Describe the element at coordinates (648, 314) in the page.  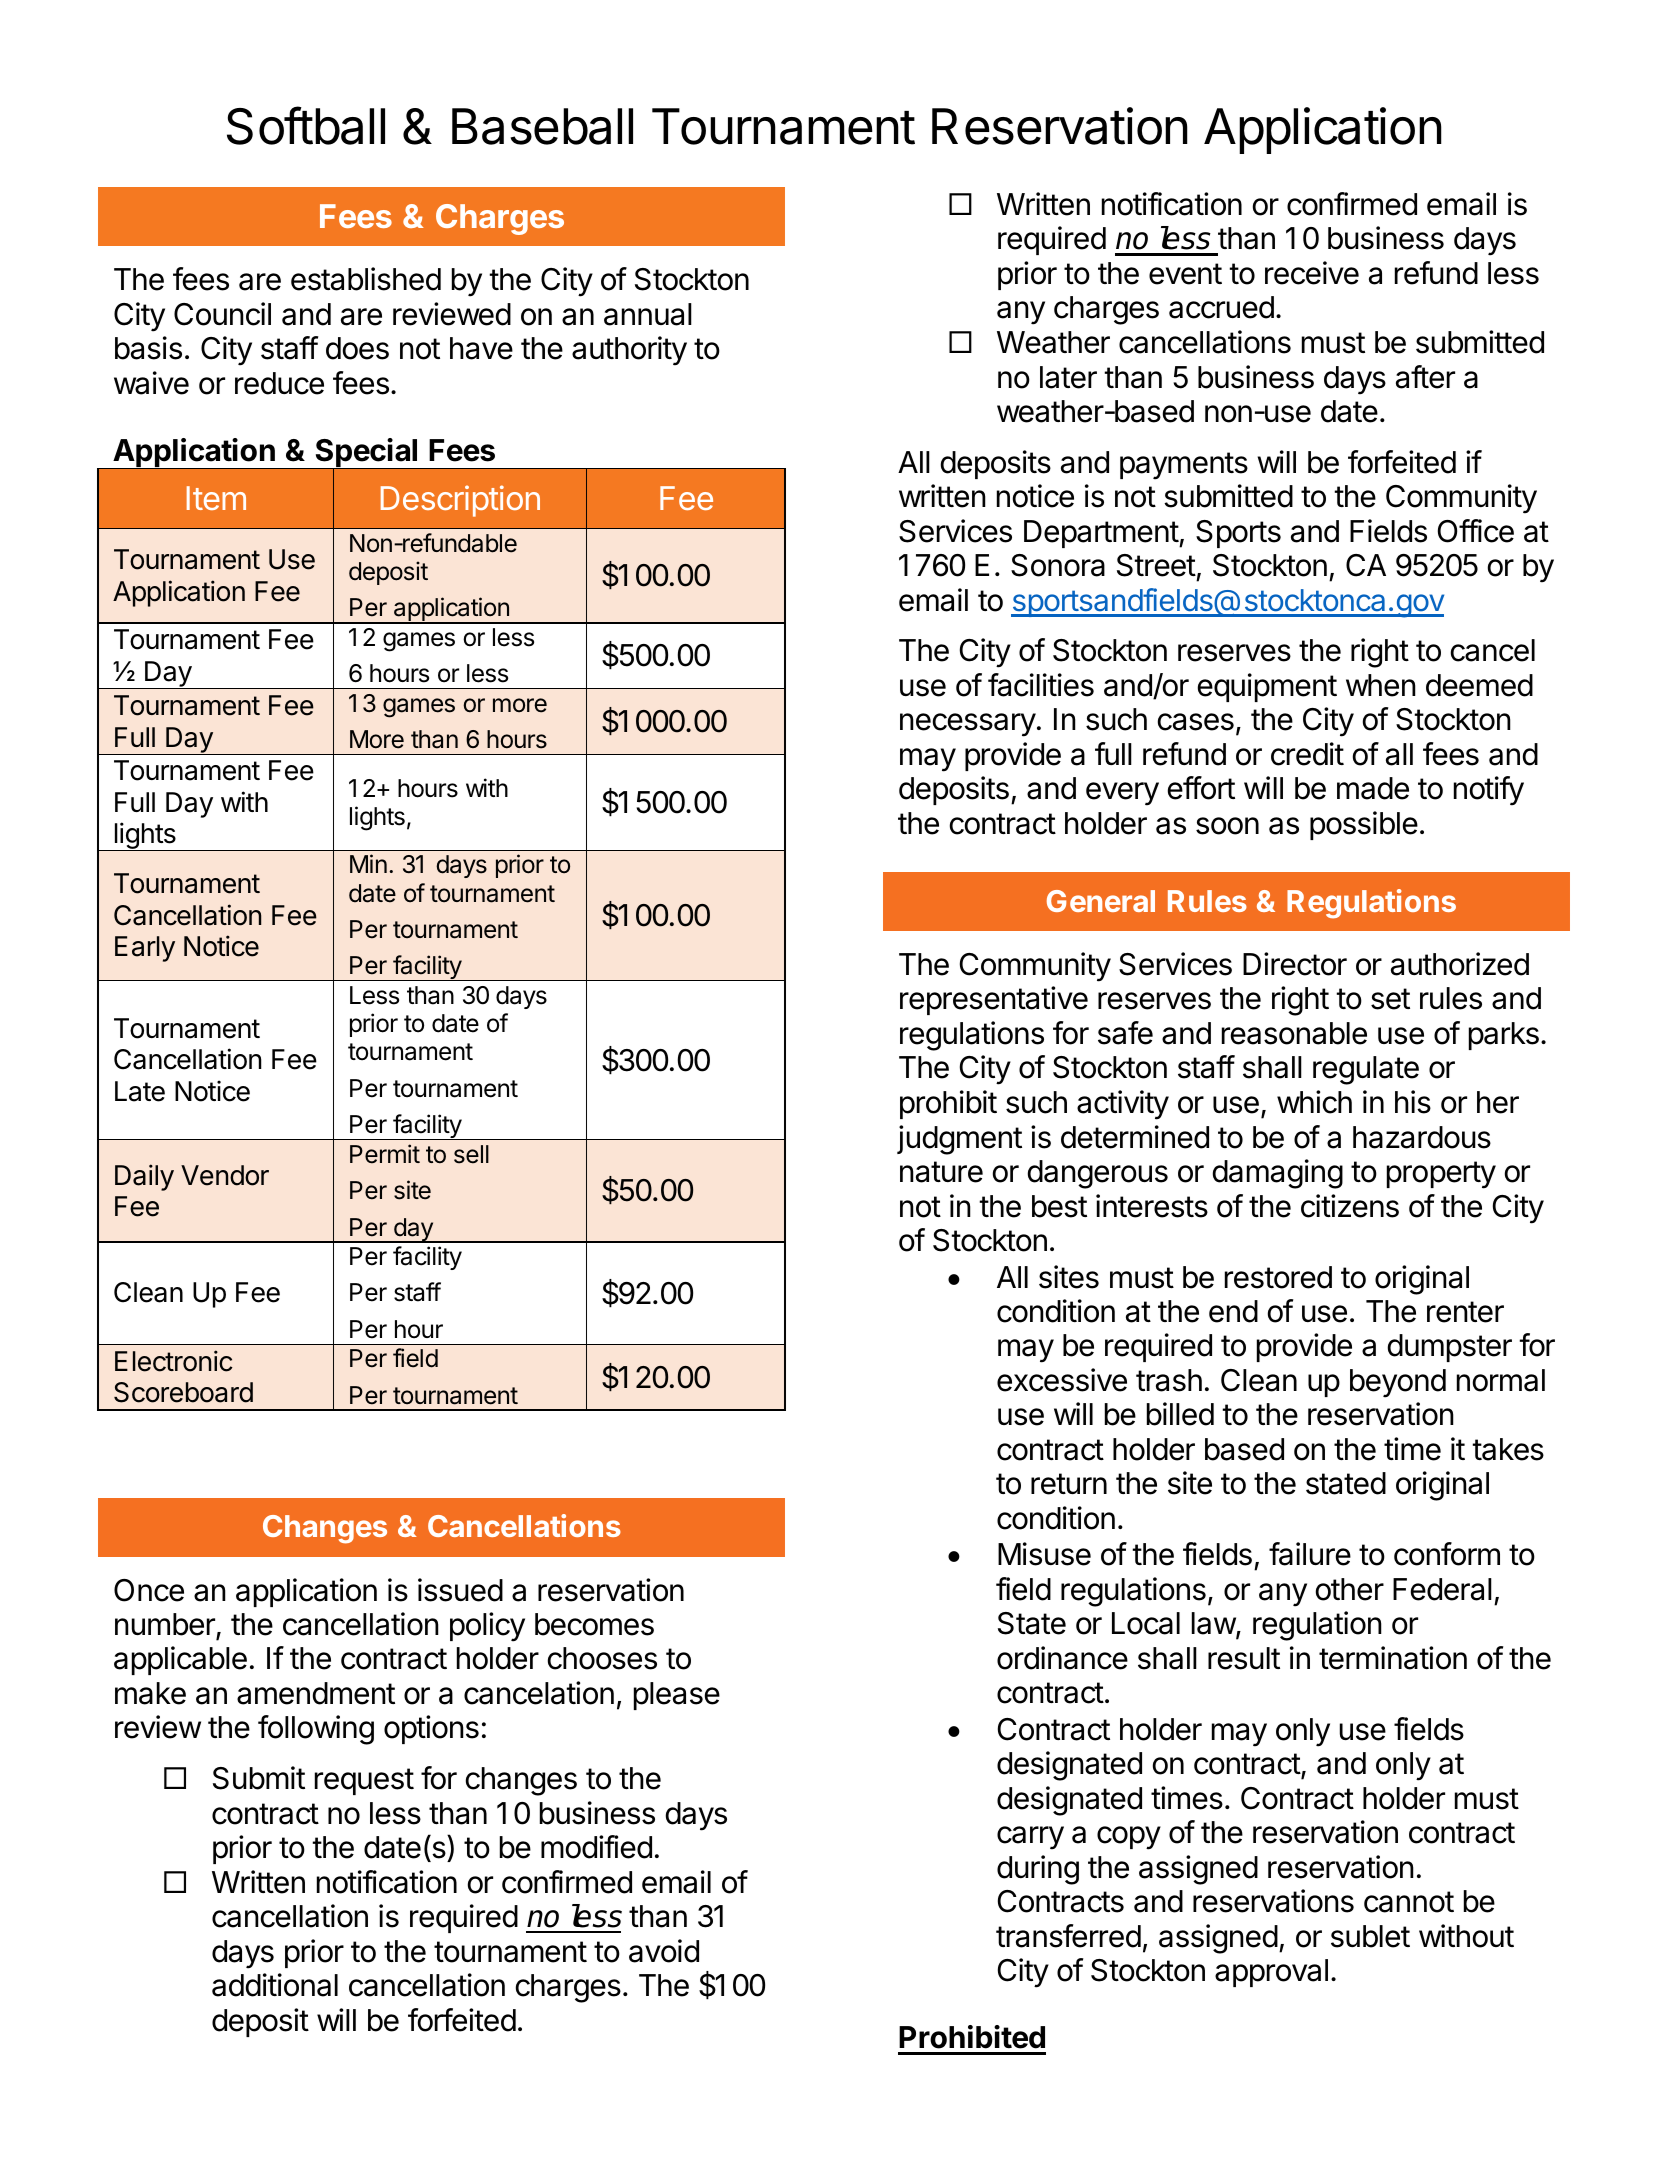
I see `annual` at that location.
